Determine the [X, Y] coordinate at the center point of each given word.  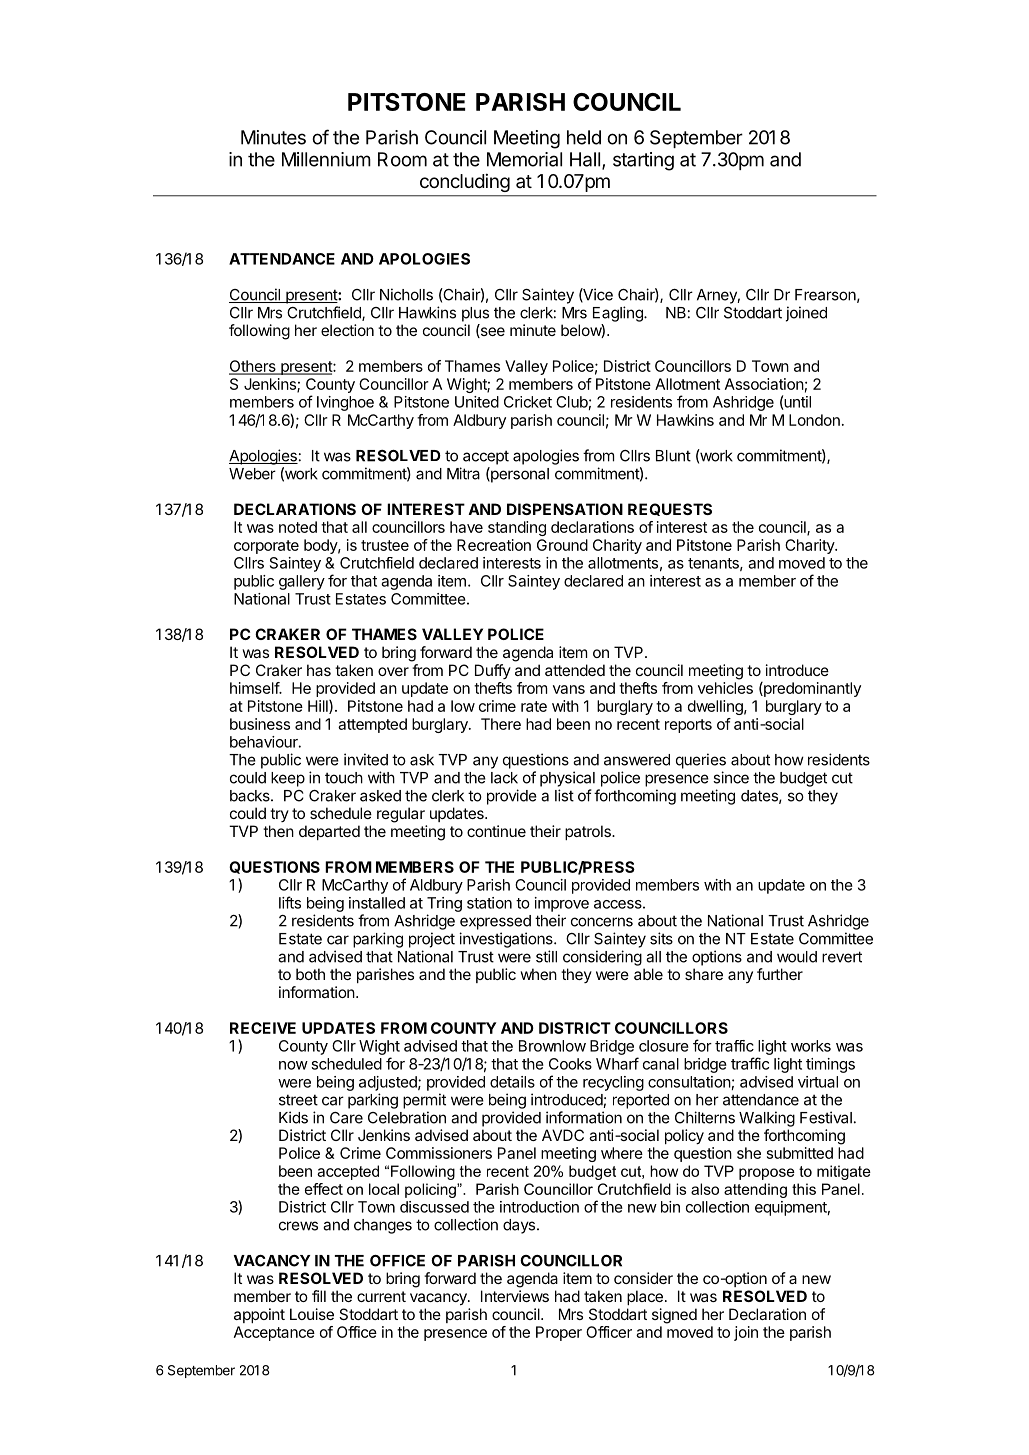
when [538, 974]
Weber [252, 474]
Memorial [524, 159]
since [731, 777]
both [310, 974]
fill [319, 1296]
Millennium [326, 159]
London [814, 420]
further [780, 974]
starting [643, 161]
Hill [319, 707]
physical [567, 779]
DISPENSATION [565, 509]
